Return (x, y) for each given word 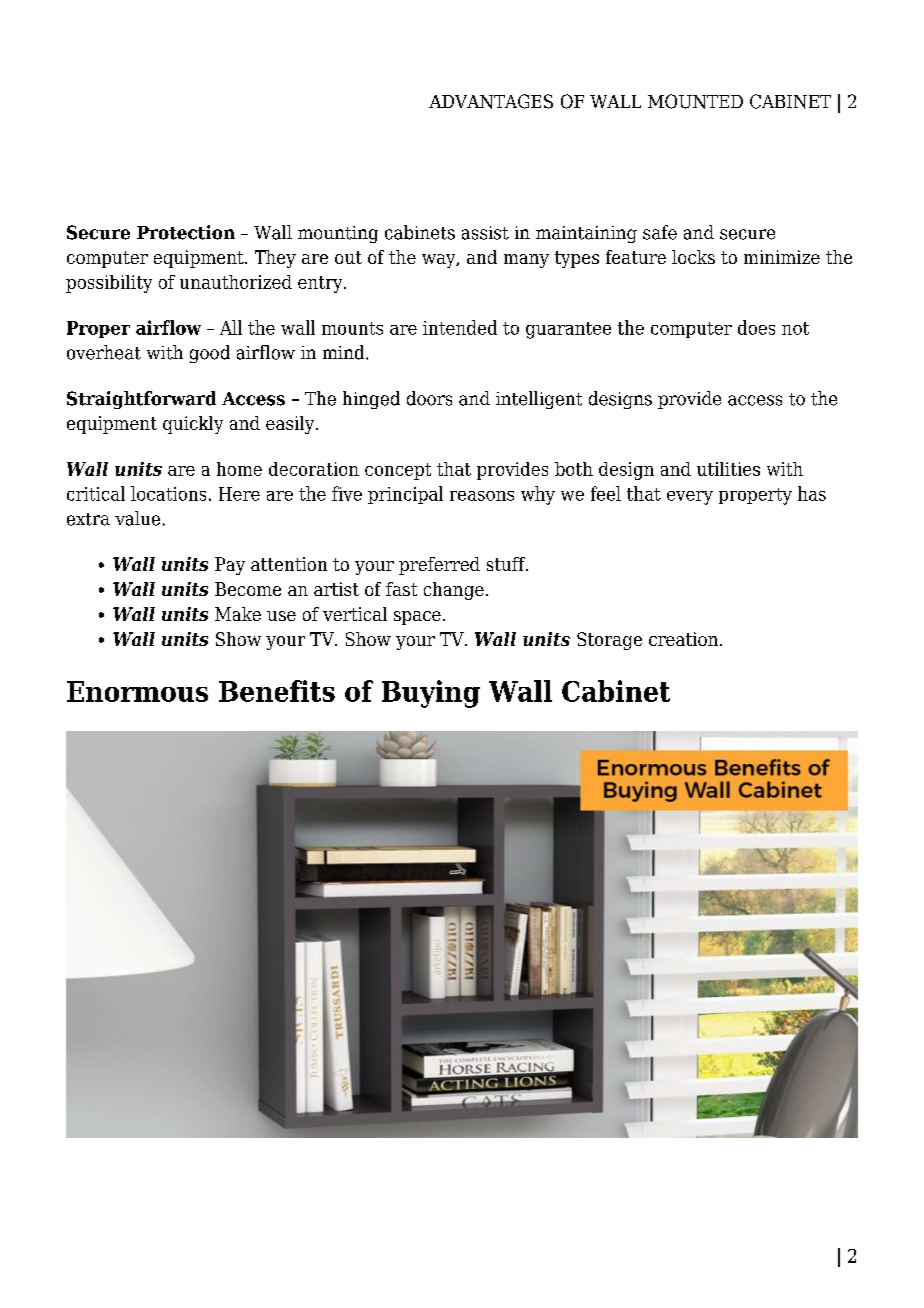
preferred (439, 566)
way (440, 261)
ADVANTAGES (491, 101)
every (690, 498)
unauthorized (236, 282)
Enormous (137, 691)
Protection (186, 232)
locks (693, 257)
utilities (728, 469)
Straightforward (141, 400)
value (137, 518)
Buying (431, 694)
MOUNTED (695, 101)
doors (429, 398)
